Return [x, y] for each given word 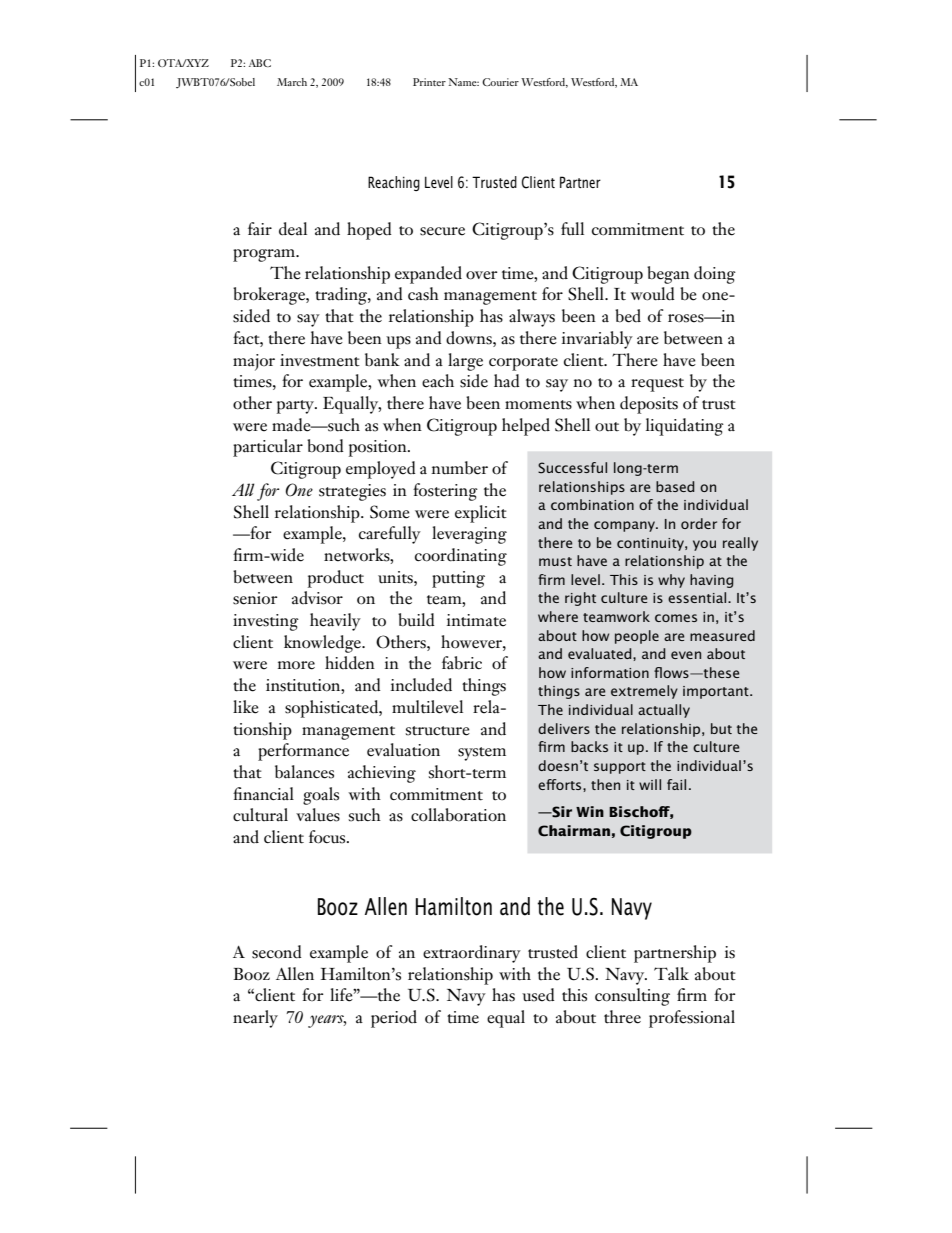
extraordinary [472, 954]
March [292, 82]
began [668, 275]
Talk [671, 973]
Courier [500, 82]
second [277, 952]
